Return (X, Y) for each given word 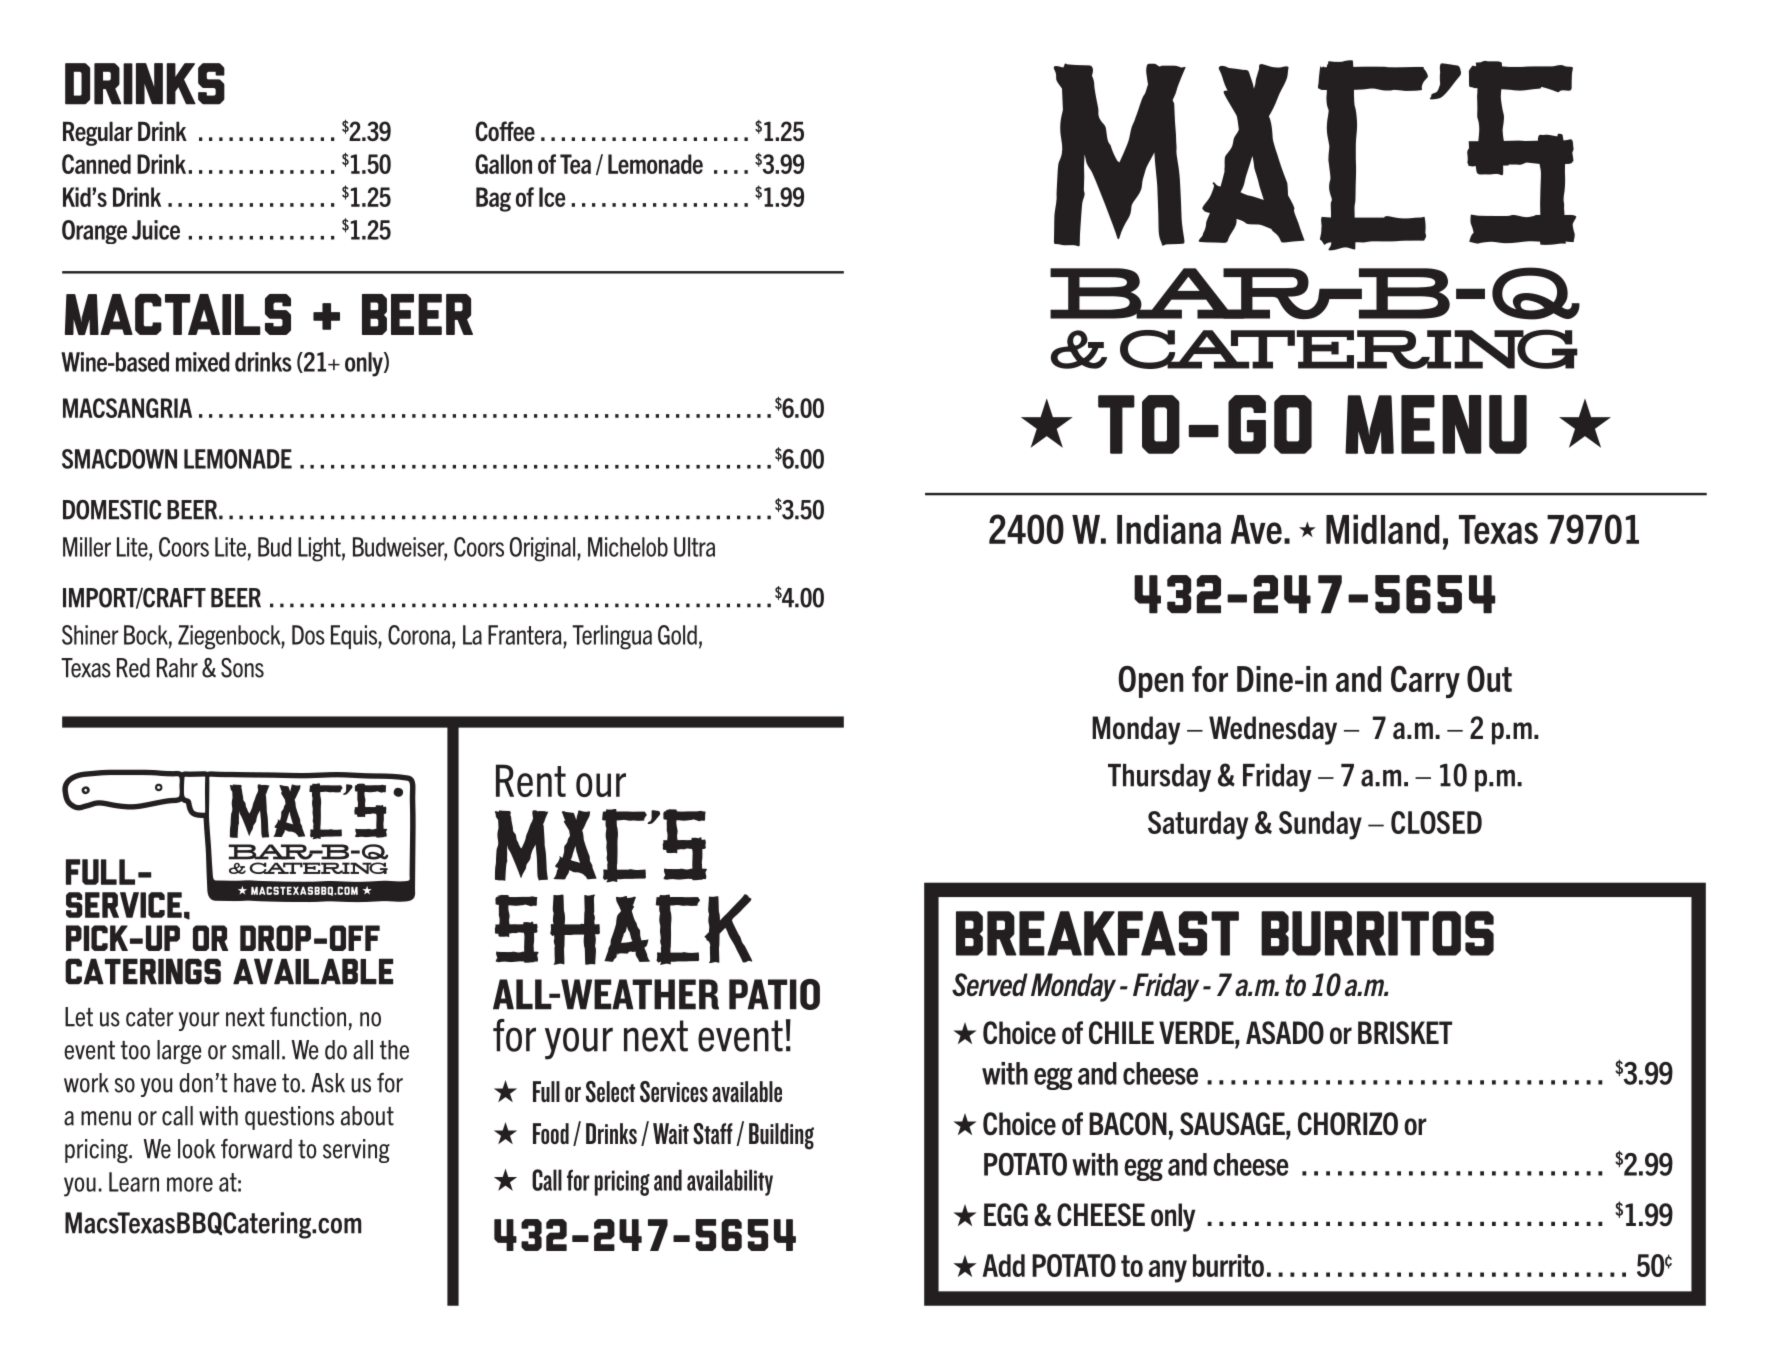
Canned (96, 164)
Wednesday (1273, 730)
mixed (203, 362)
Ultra (694, 547)
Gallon (503, 164)
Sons (242, 668)
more (190, 1184)
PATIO (774, 994)
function (308, 1017)
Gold (677, 635)
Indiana (1169, 529)
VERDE (1197, 1032)
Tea (575, 164)
